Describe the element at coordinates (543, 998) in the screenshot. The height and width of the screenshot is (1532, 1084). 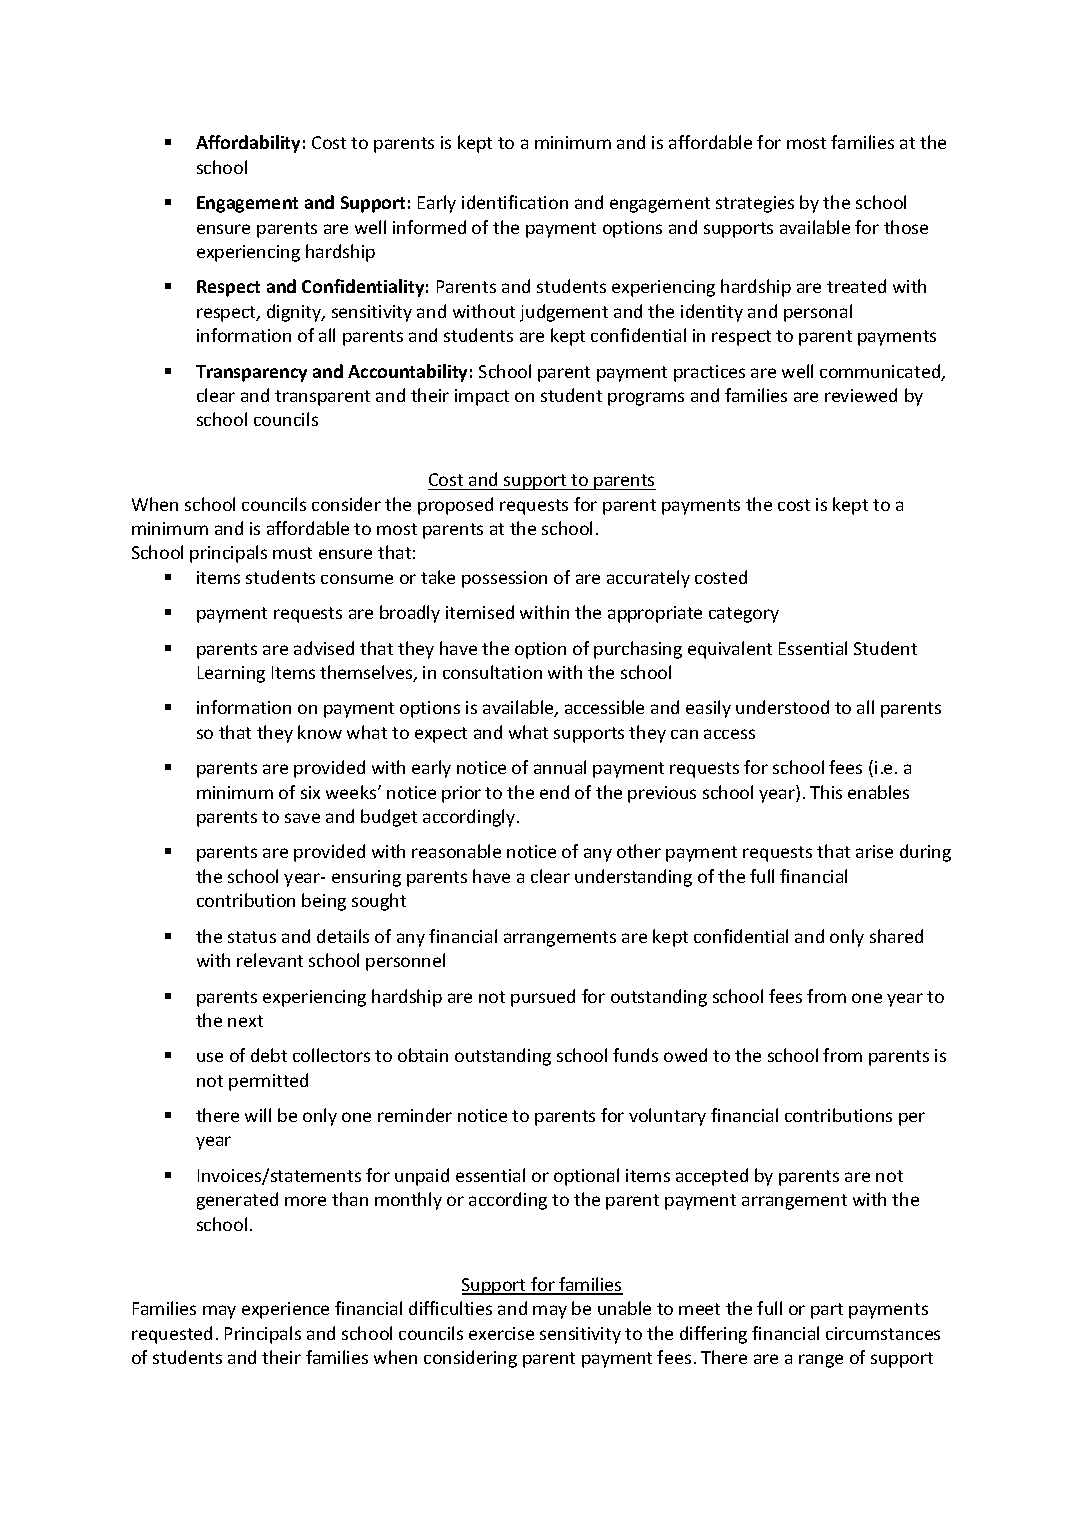
I see `pursued` at that location.
